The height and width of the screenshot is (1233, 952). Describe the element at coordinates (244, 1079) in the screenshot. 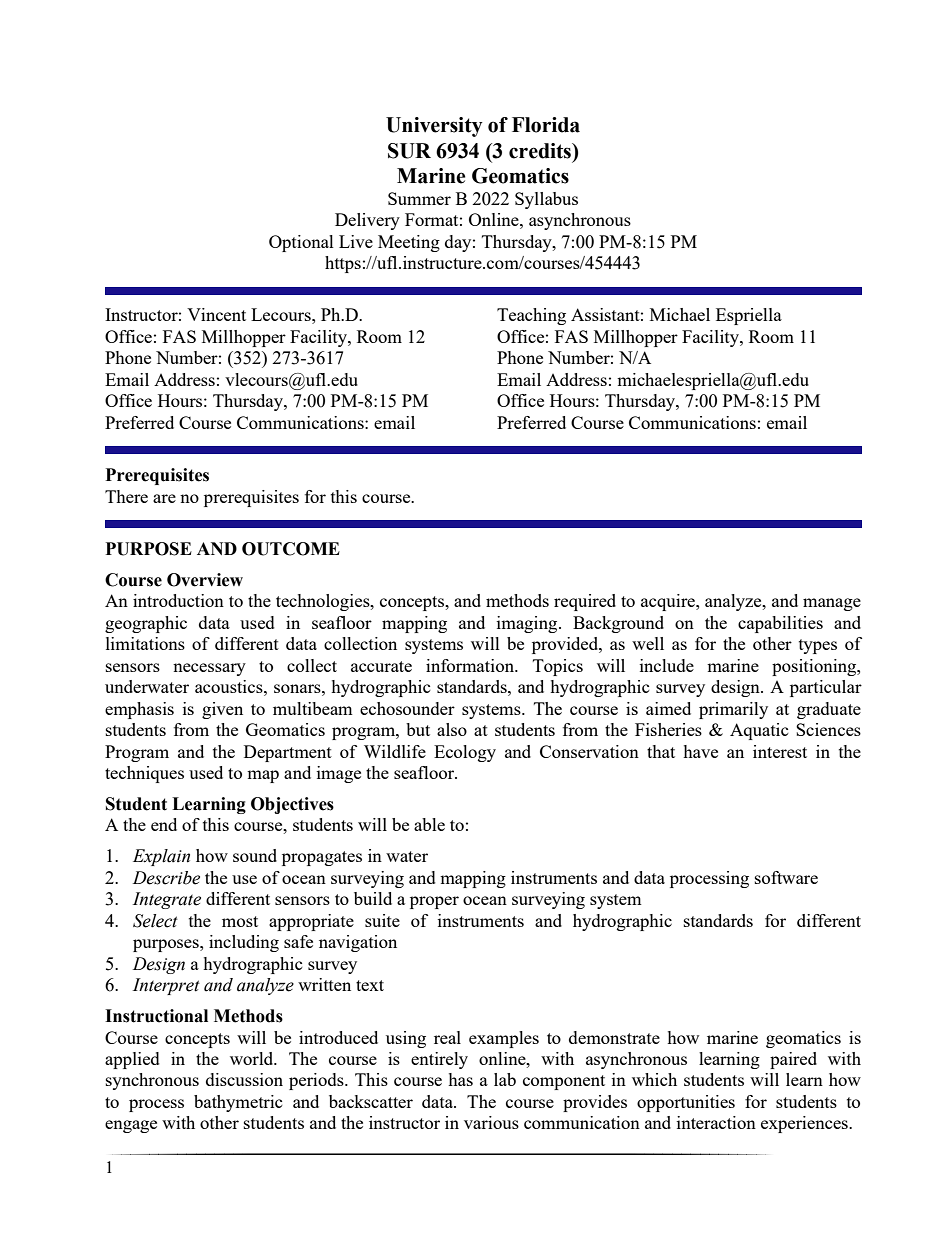

I see `discussion` at that location.
